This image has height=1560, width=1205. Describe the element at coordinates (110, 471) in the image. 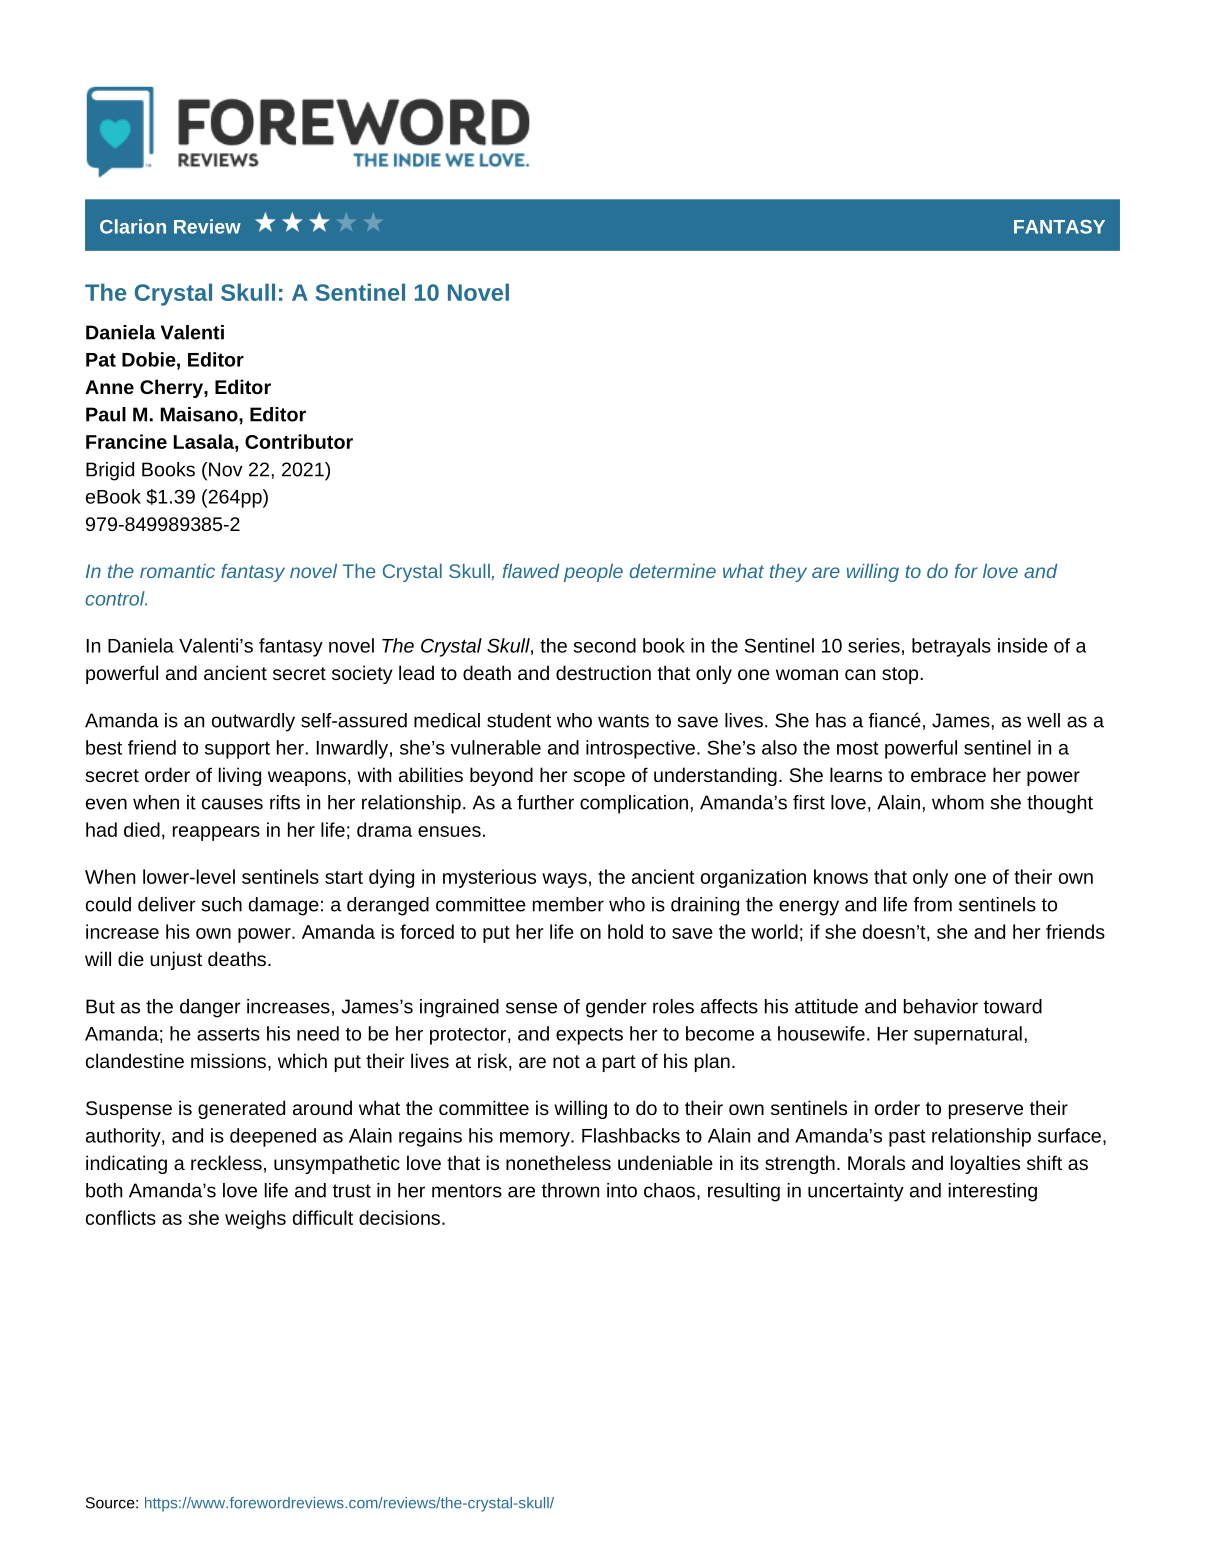

I see `Brigid` at that location.
